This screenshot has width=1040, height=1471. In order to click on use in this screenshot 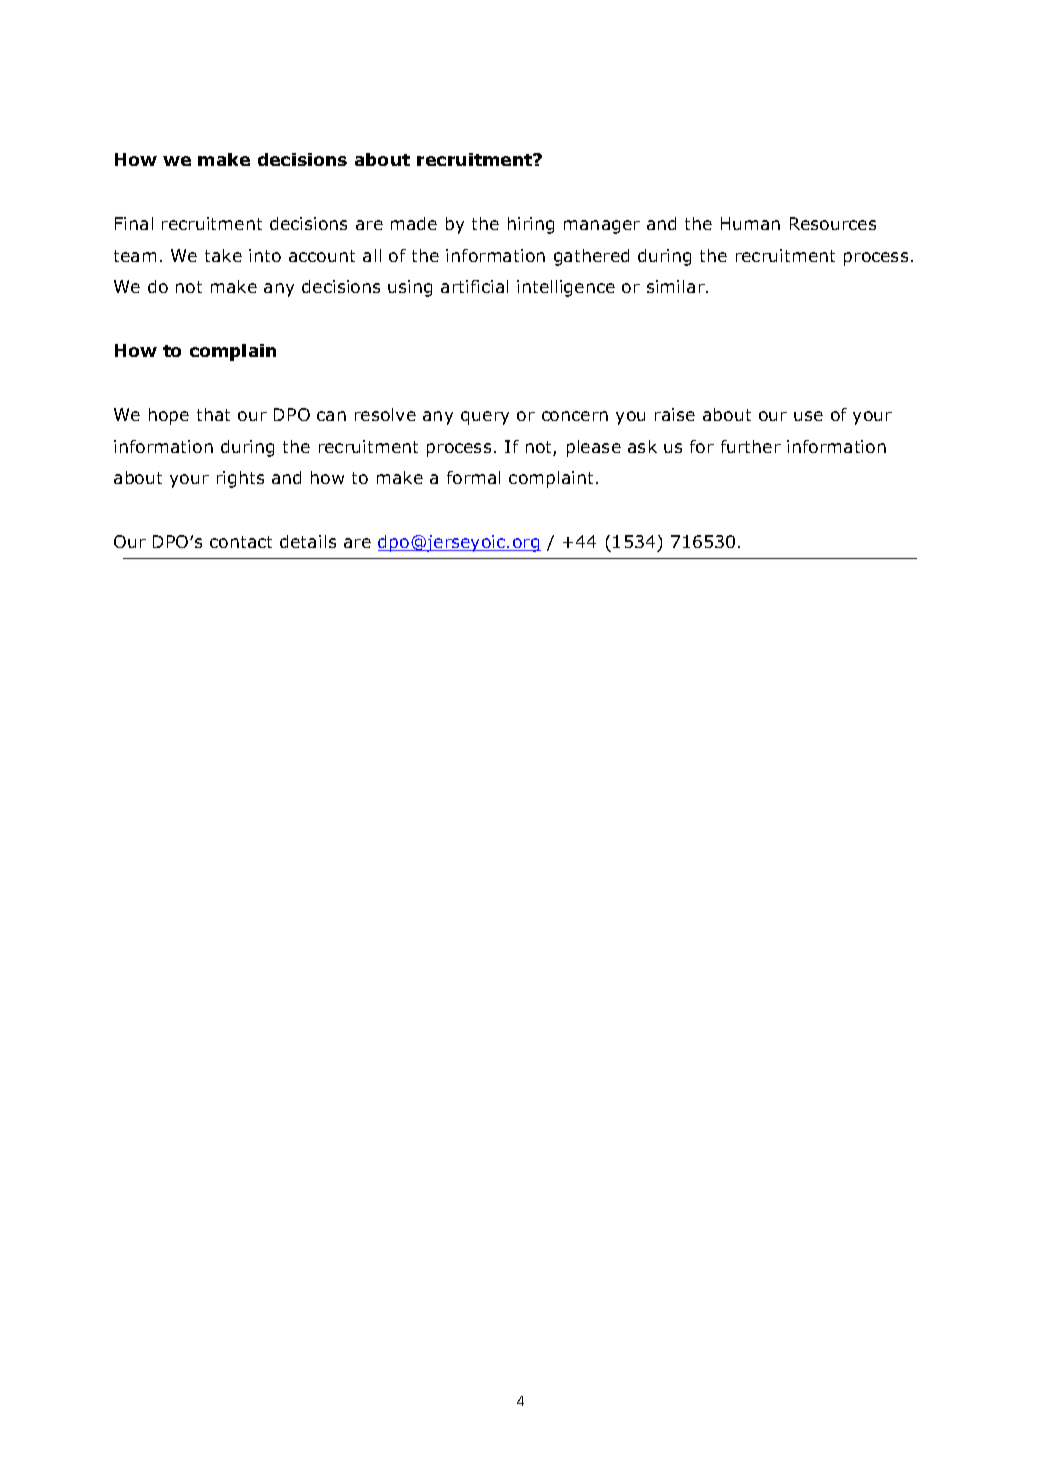, I will do `click(808, 416)`.
